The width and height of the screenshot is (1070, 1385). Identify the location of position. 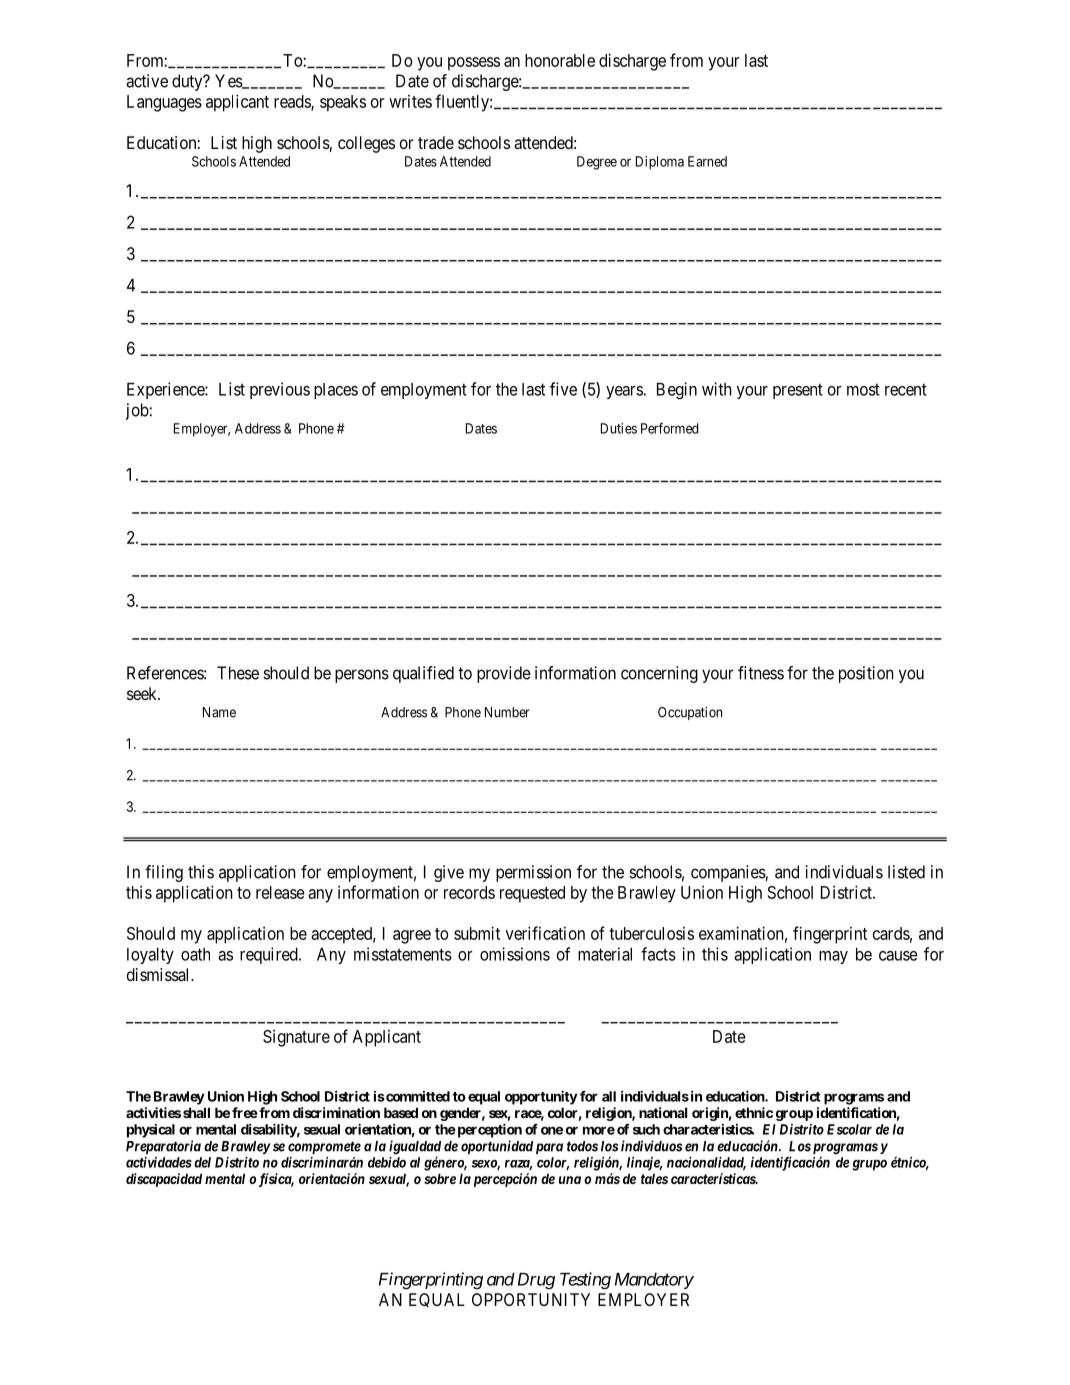
(866, 674).
